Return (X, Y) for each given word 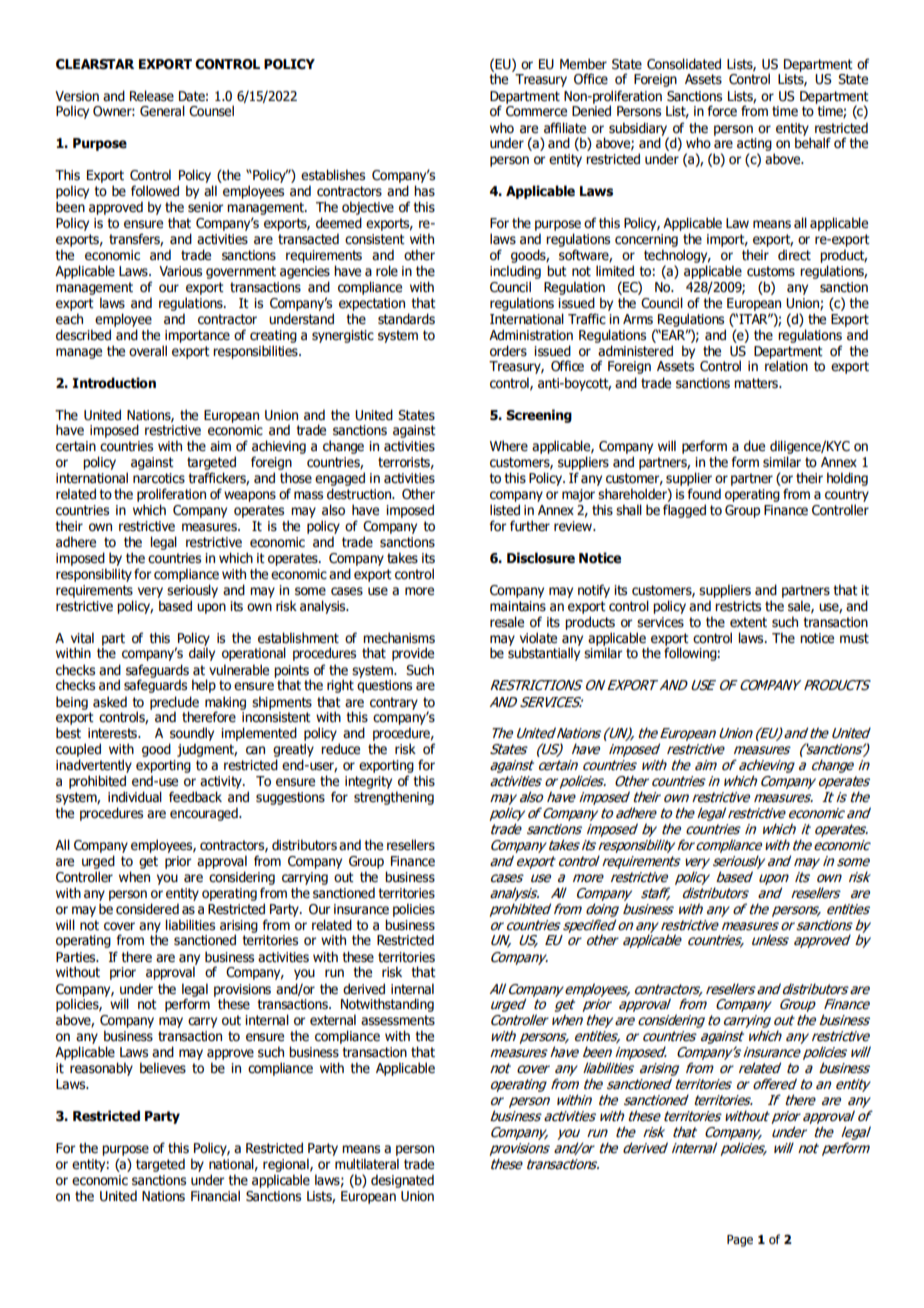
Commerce (536, 111)
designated (402, 1181)
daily (202, 654)
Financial (215, 1196)
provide (413, 654)
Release (152, 96)
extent (748, 622)
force (722, 111)
